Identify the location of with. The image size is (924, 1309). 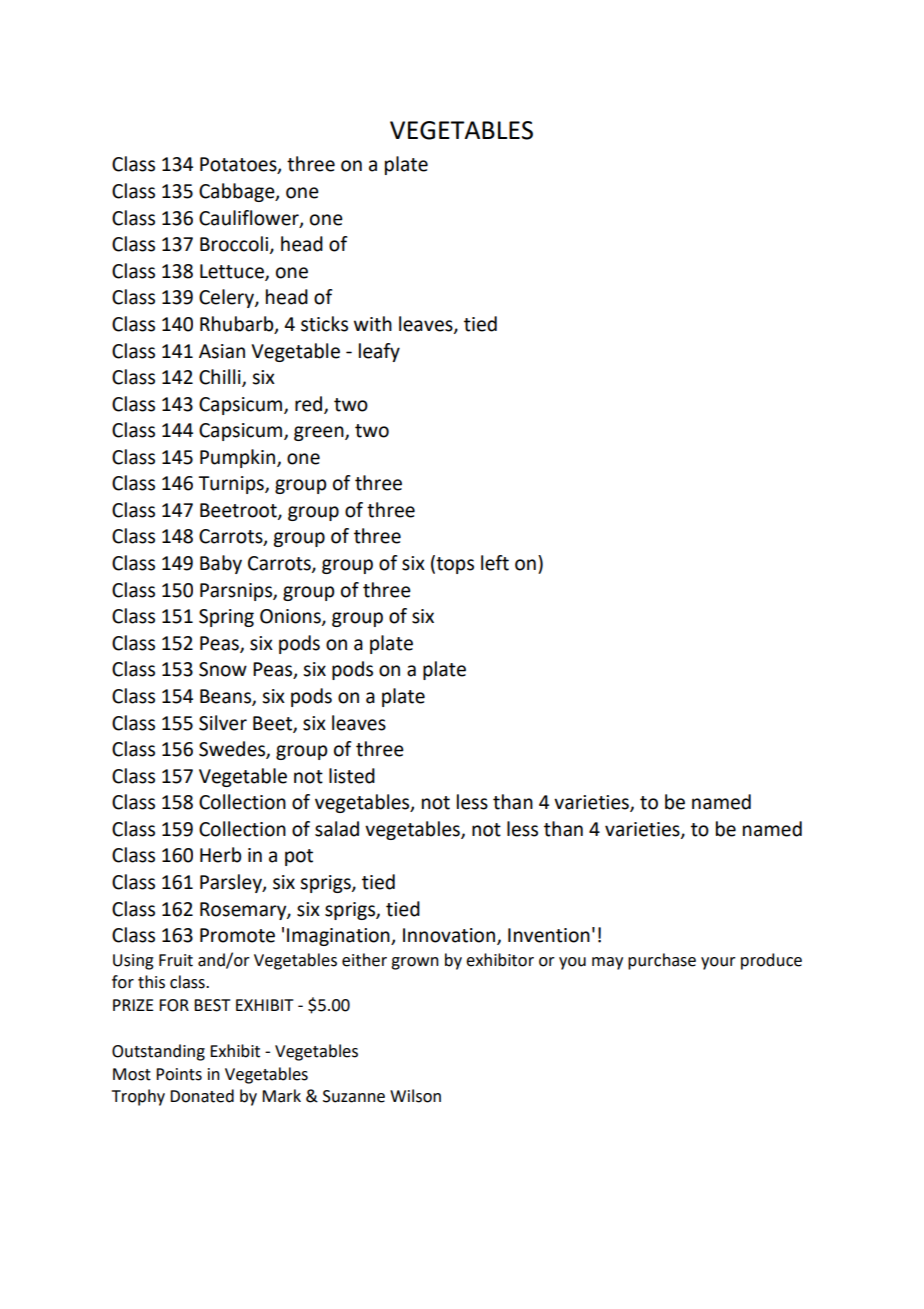
(373, 324).
